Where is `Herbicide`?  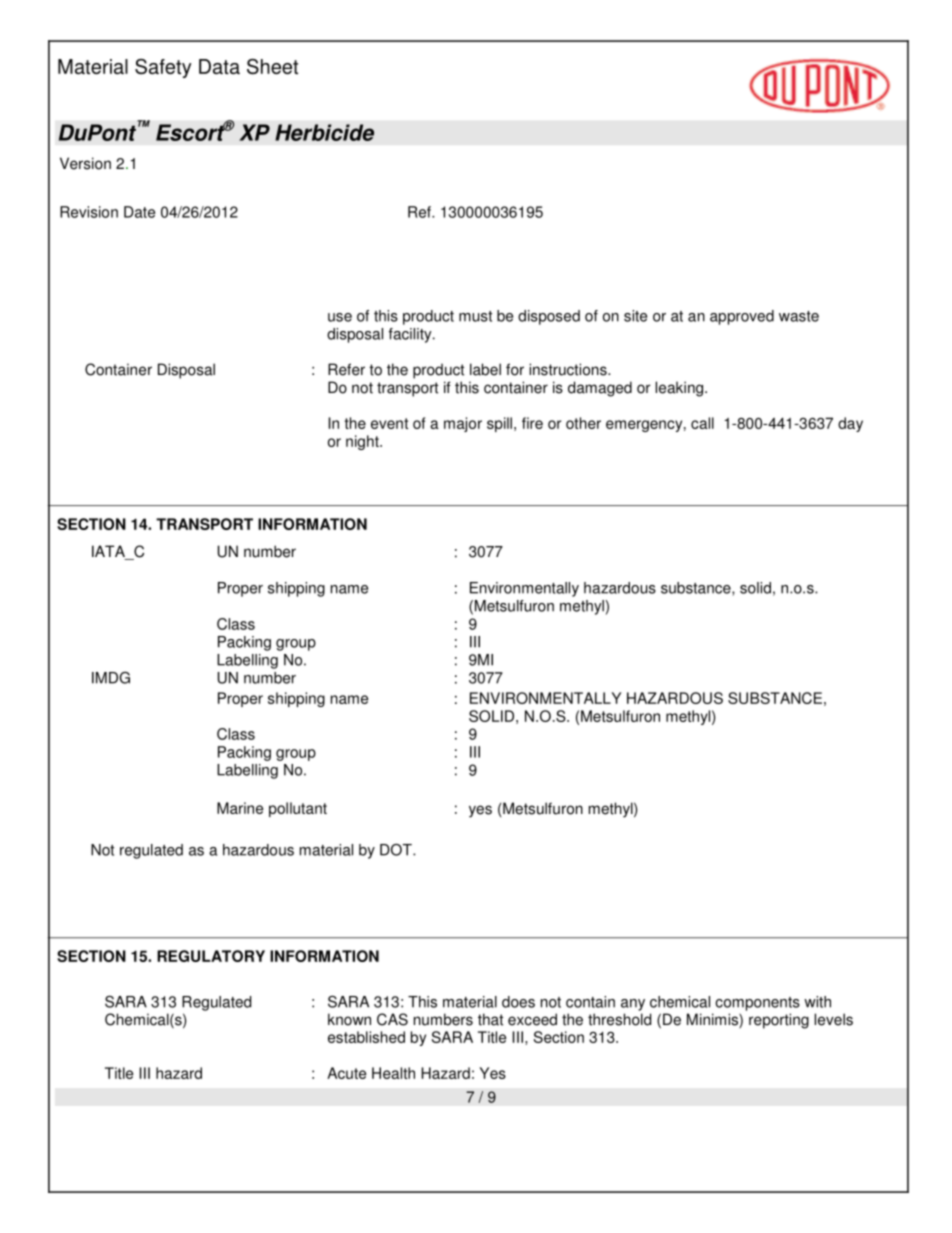 Herbicide is located at coordinates (324, 132).
